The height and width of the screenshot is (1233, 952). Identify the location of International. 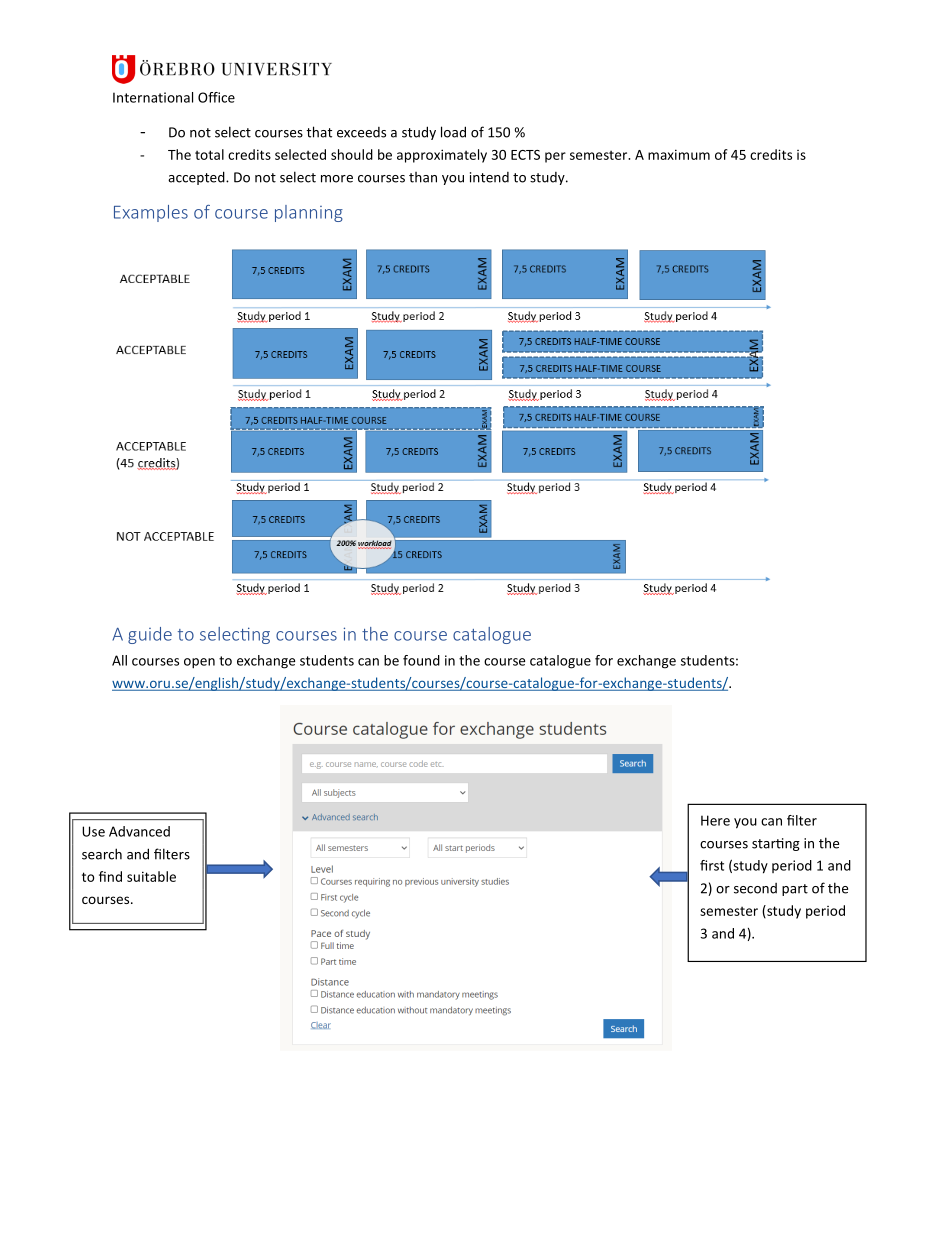
(153, 97).
